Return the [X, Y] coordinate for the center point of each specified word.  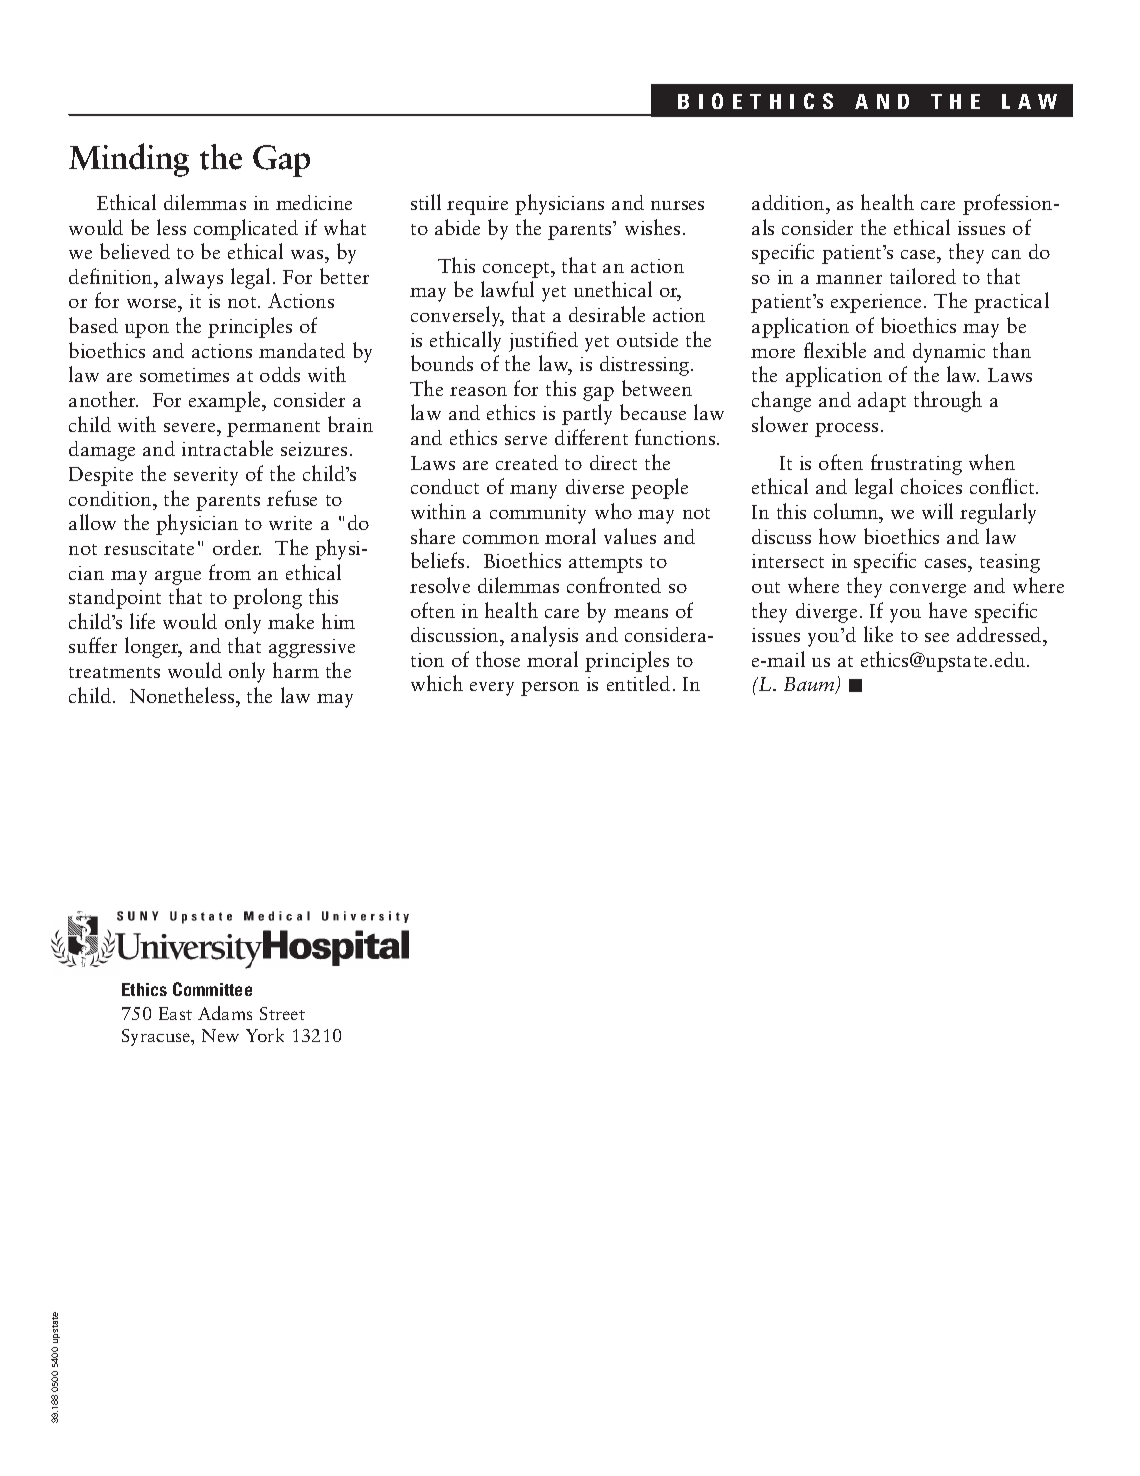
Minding [129, 160]
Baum [811, 685]
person [550, 689]
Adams [225, 1013]
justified [543, 341]
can [1006, 254]
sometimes [184, 375]
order [237, 547]
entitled [638, 683]
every [492, 689]
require [477, 205]
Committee [212, 989]
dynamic [949, 353]
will [937, 511]
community [538, 514]
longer [153, 647]
